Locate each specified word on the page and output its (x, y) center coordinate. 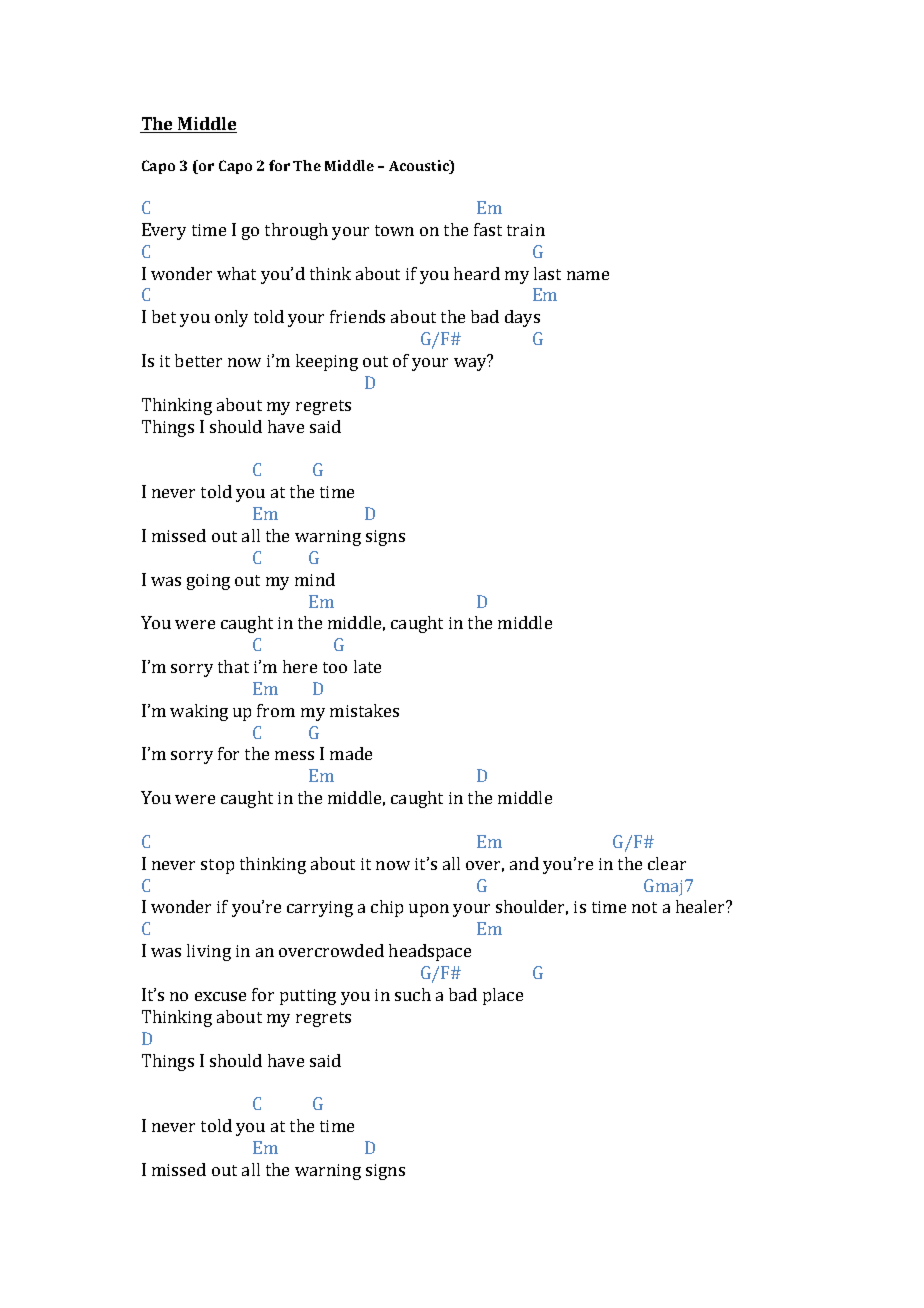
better (198, 360)
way (471, 363)
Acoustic (420, 165)
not (644, 907)
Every (164, 231)
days (522, 318)
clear (667, 863)
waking (199, 712)
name (588, 275)
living (209, 952)
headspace (430, 952)
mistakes (364, 710)
